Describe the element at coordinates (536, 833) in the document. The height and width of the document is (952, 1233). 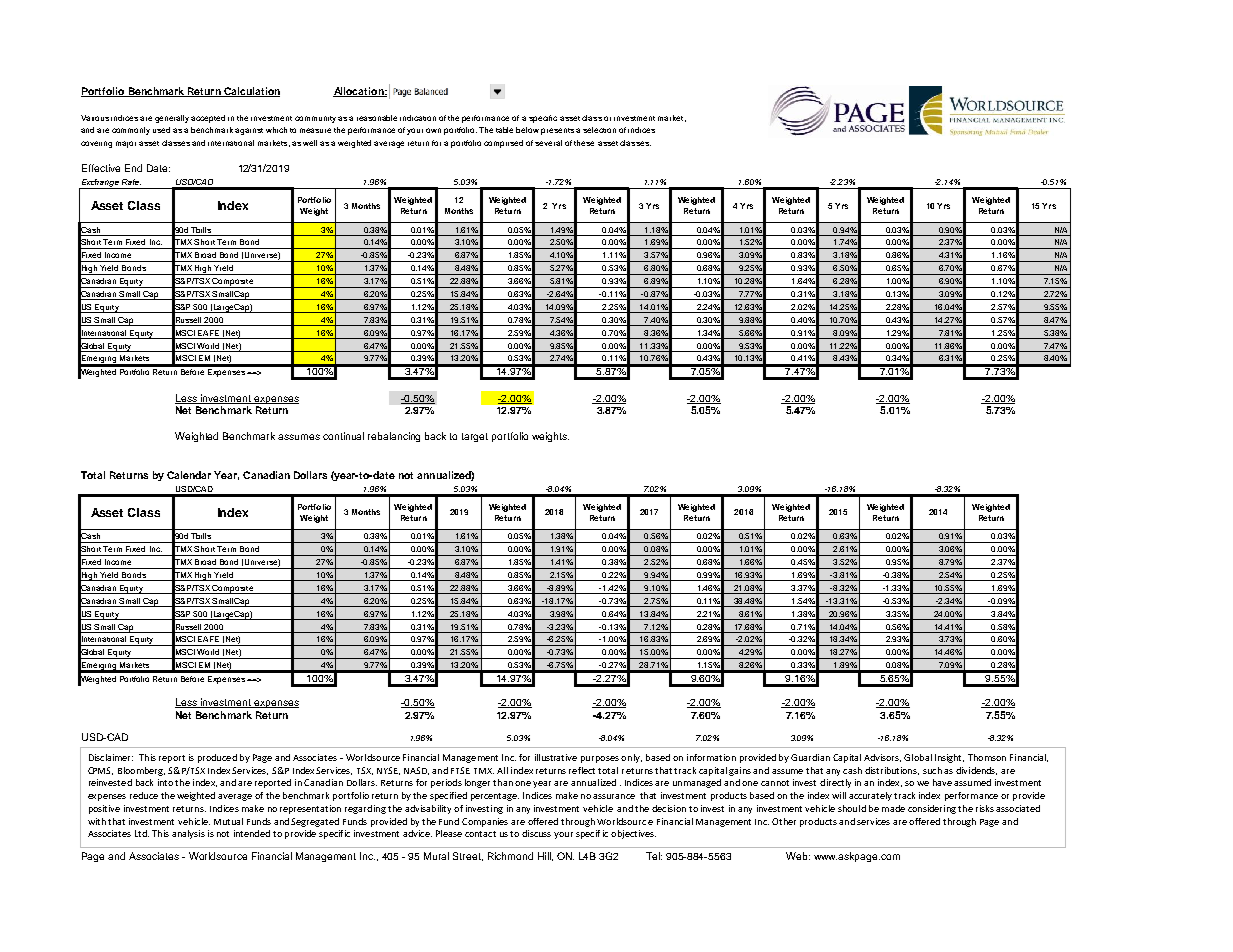
I see `discuss` at that location.
